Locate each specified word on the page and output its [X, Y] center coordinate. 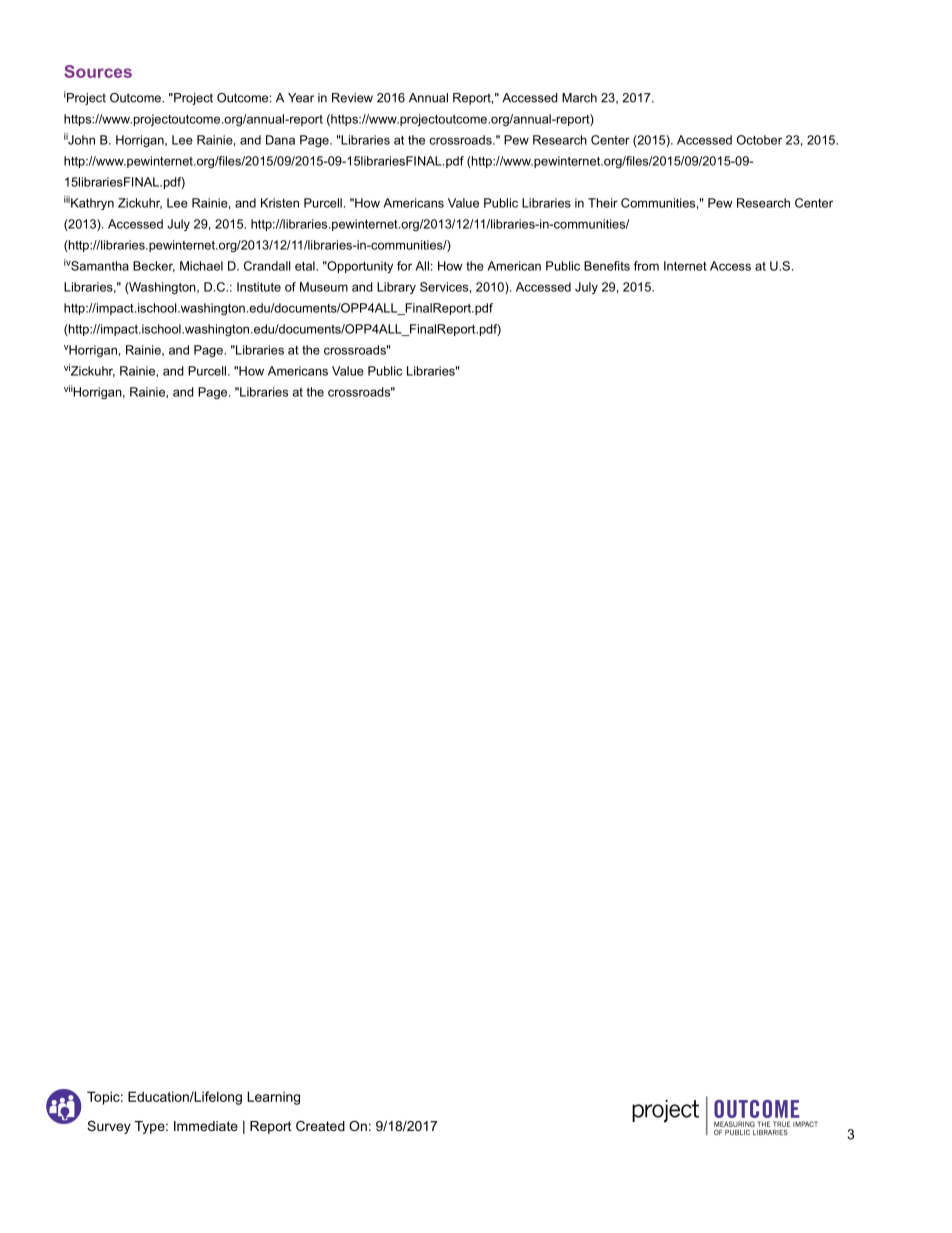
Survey [109, 1127]
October [759, 140]
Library [396, 288]
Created [320, 1126]
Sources [98, 71]
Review [352, 98]
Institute [259, 287]
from [646, 266]
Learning [273, 1098]
